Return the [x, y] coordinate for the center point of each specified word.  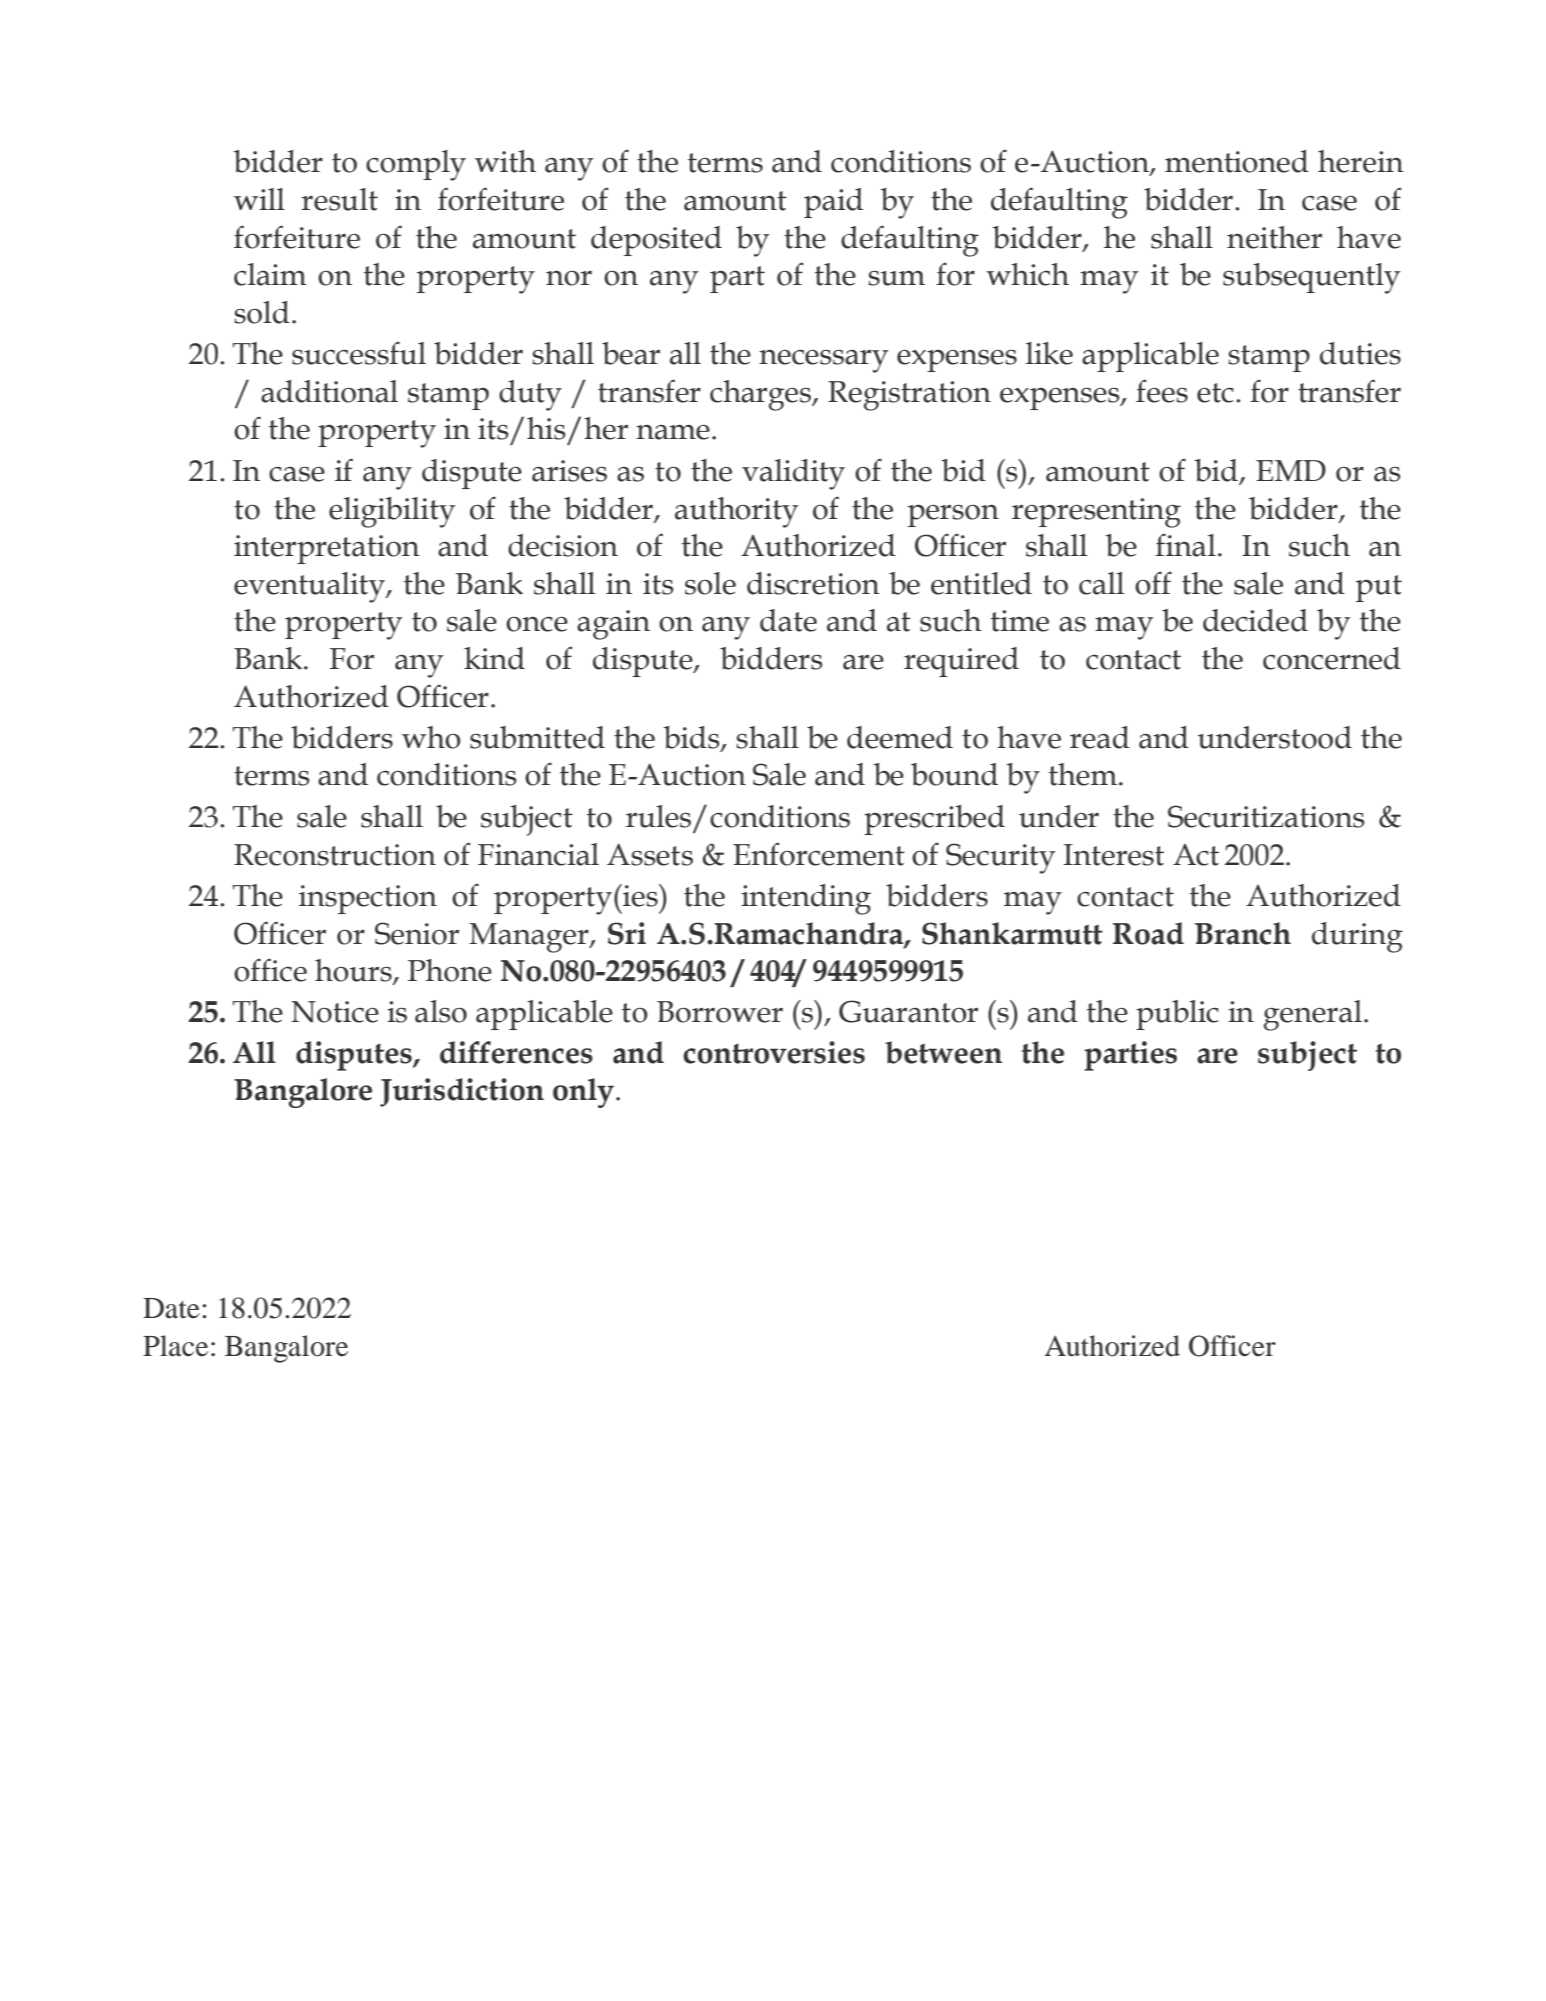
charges [762, 395]
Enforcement [819, 854]
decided [1255, 620]
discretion [813, 583]
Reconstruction [335, 855]
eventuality [310, 587]
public [1177, 1015]
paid [833, 203]
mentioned [1237, 161]
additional [329, 391]
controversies [774, 1052]
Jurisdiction [462, 1092]
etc [1215, 393]
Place [175, 1346]
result [339, 199]
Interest [1114, 855]
